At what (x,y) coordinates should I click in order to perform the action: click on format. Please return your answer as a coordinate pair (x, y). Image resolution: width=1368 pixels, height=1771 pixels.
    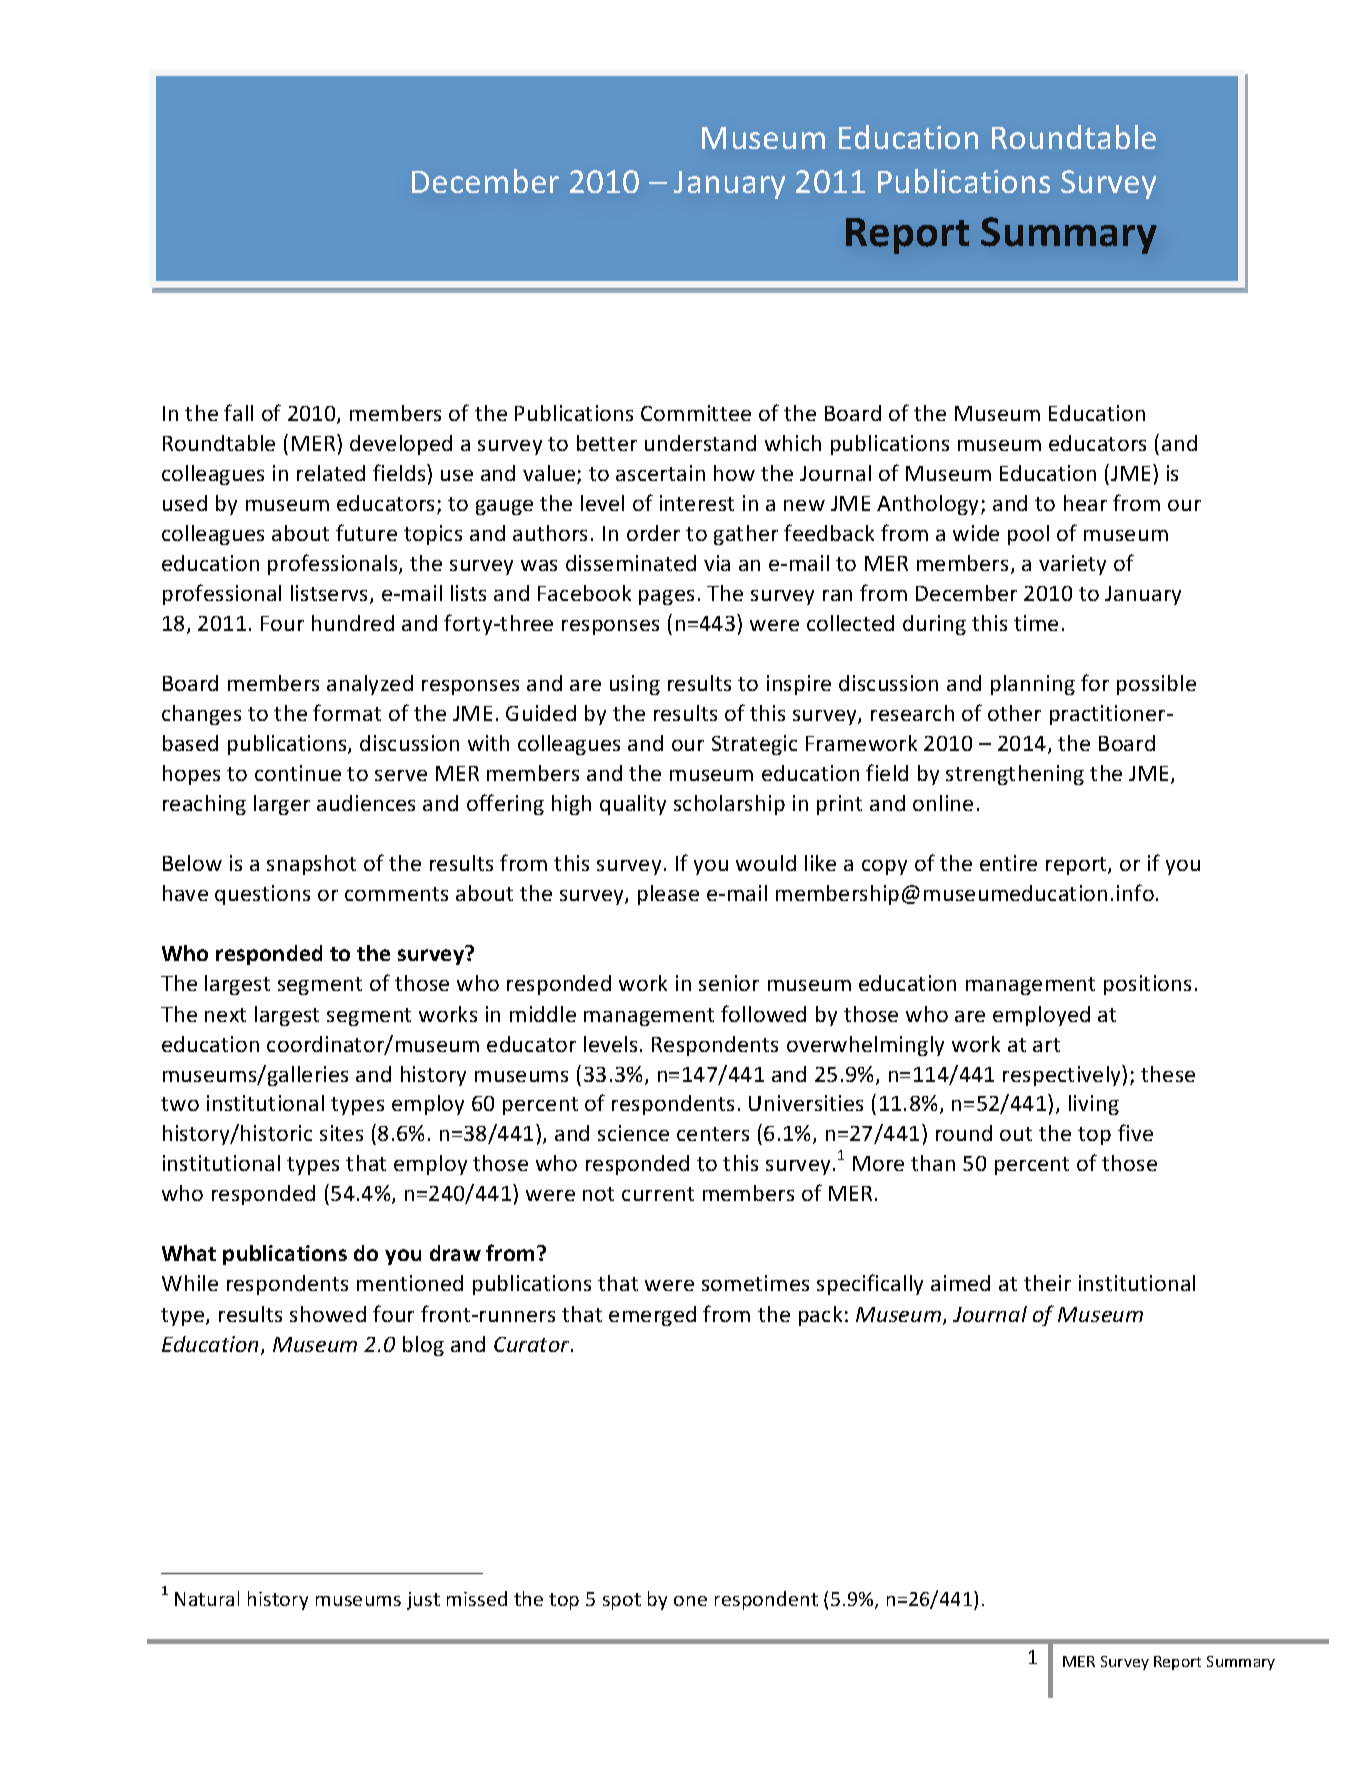
    Looking at the image, I should click on (347, 712).
